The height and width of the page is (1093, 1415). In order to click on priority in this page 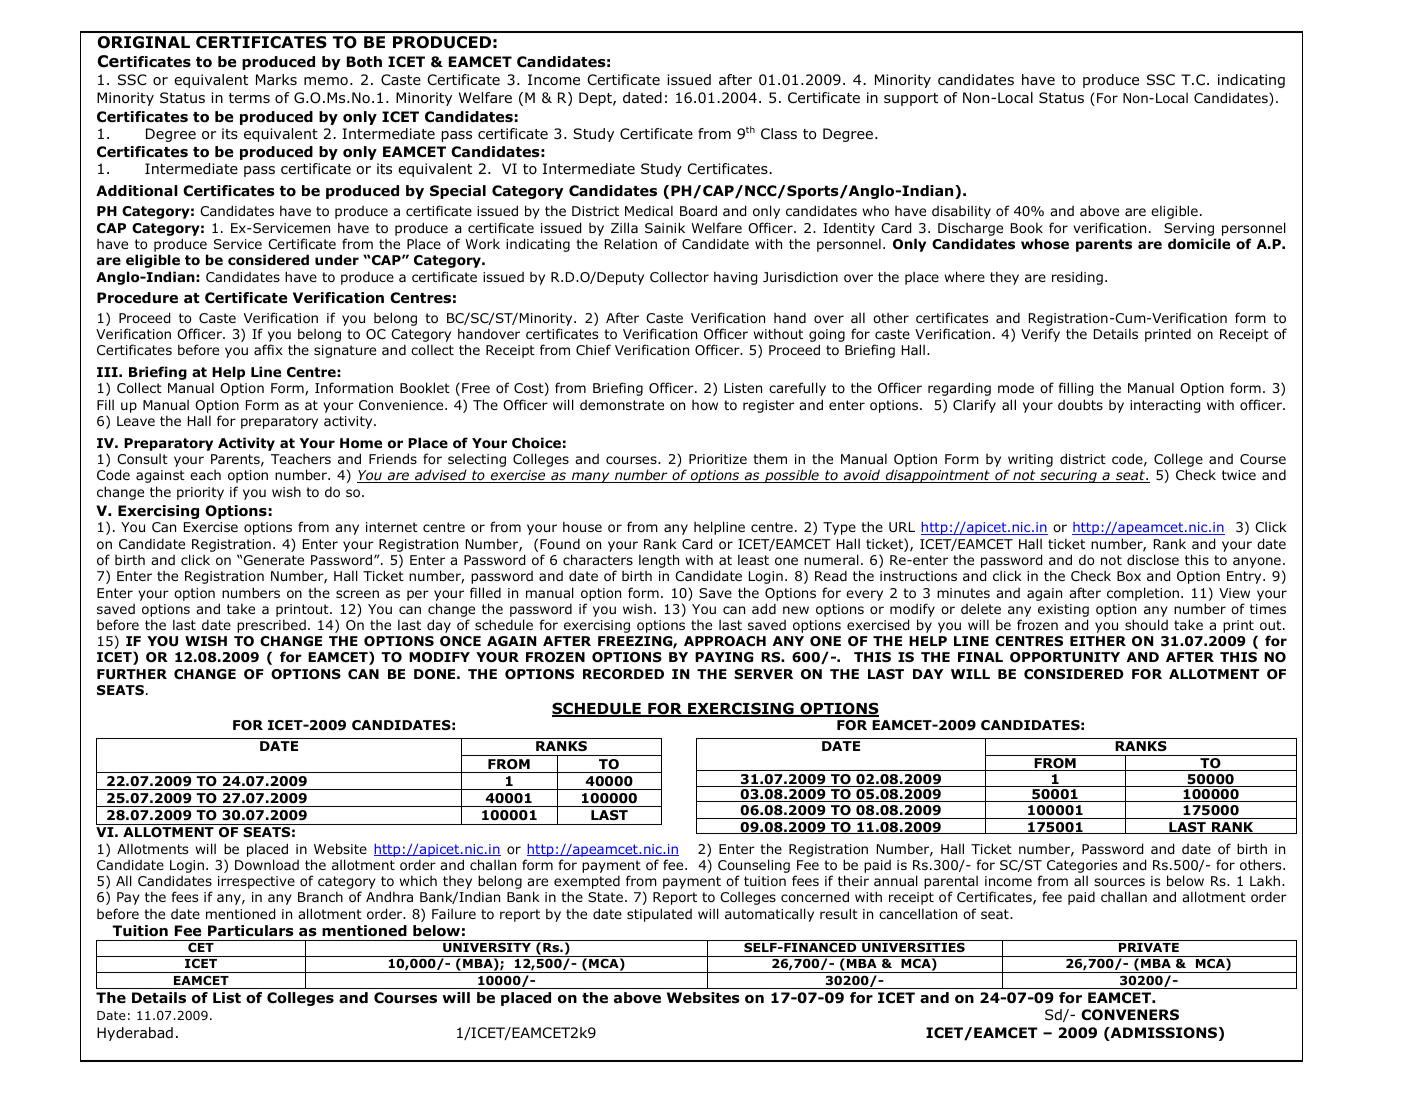, I will do `click(200, 493)`.
